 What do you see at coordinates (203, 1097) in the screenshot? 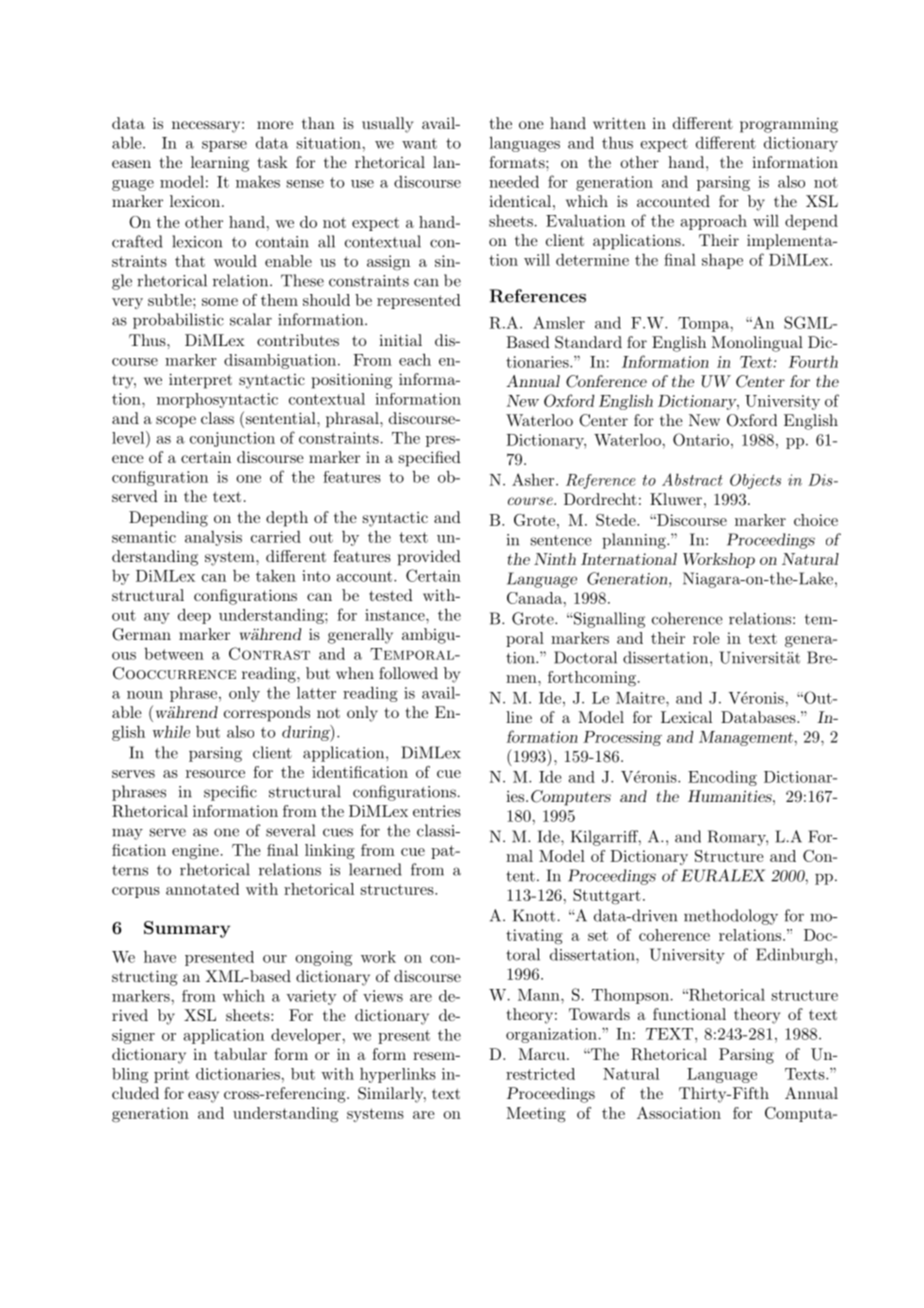
I see `easy` at bounding box center [203, 1097].
